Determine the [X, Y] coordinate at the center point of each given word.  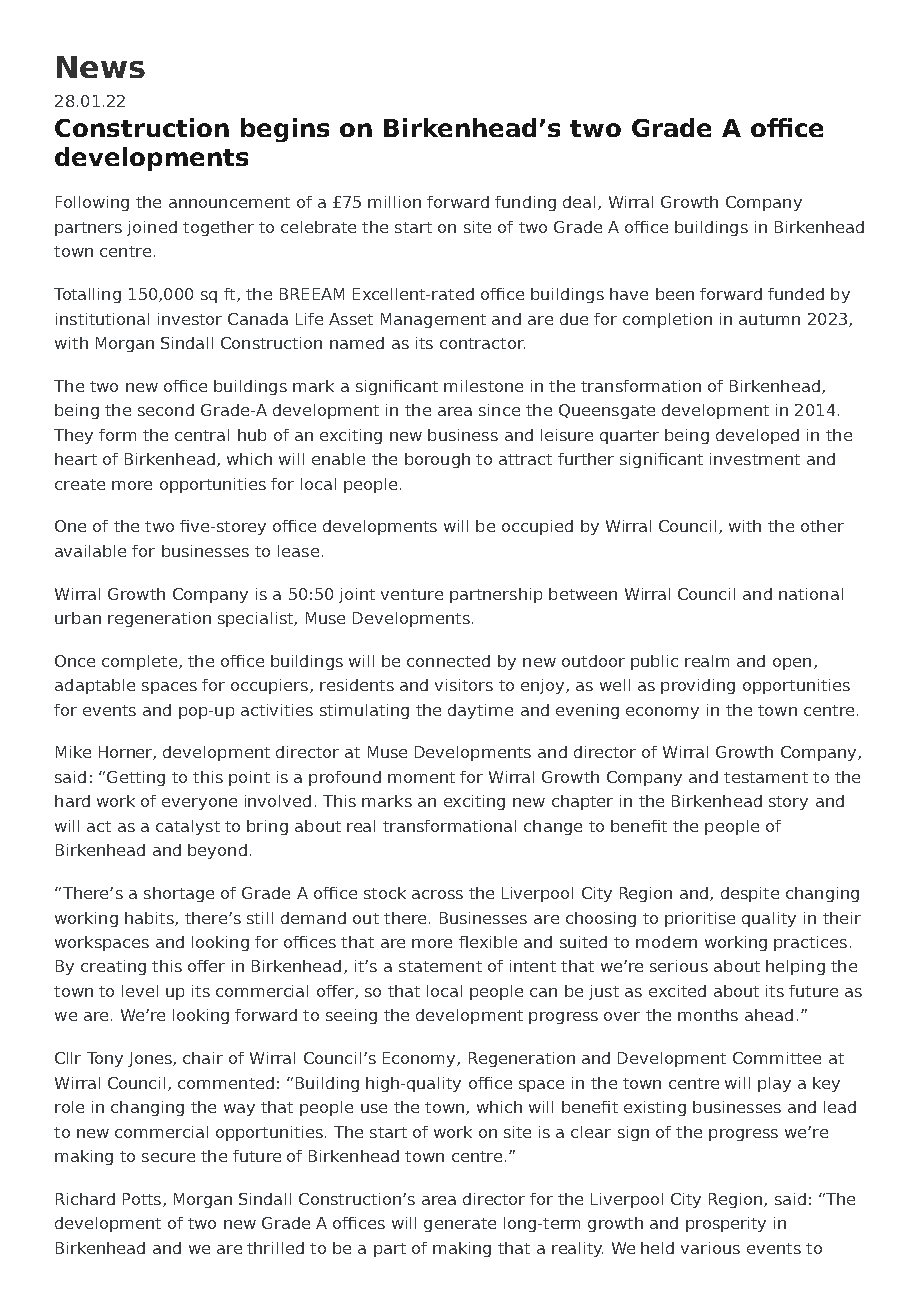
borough [437, 460]
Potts [143, 1200]
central [202, 435]
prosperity [726, 1224]
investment [755, 459]
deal [579, 202]
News [101, 67]
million [394, 202]
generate [460, 1225]
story [788, 803]
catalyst [188, 827]
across [437, 894]
